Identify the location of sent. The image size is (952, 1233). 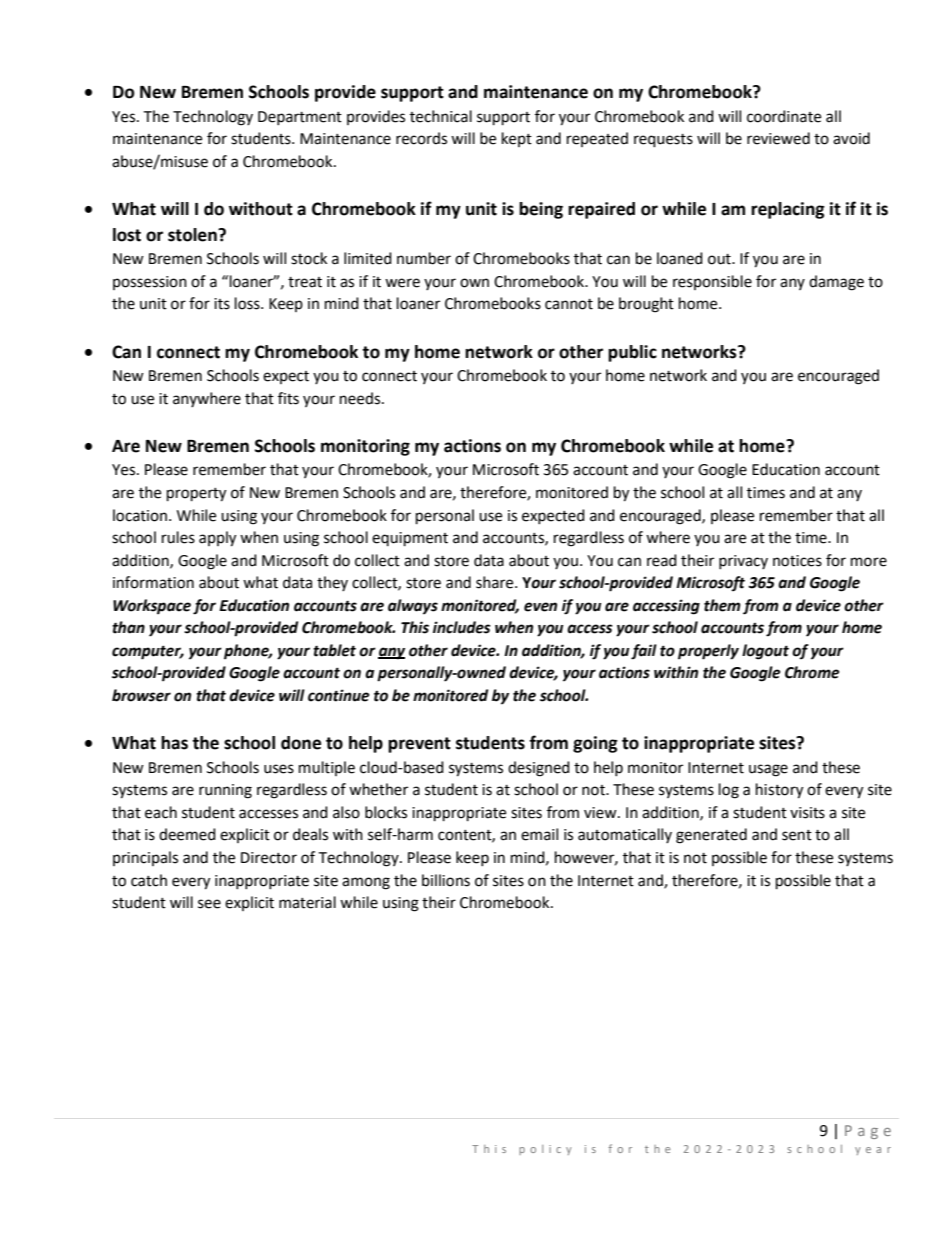
(797, 835).
